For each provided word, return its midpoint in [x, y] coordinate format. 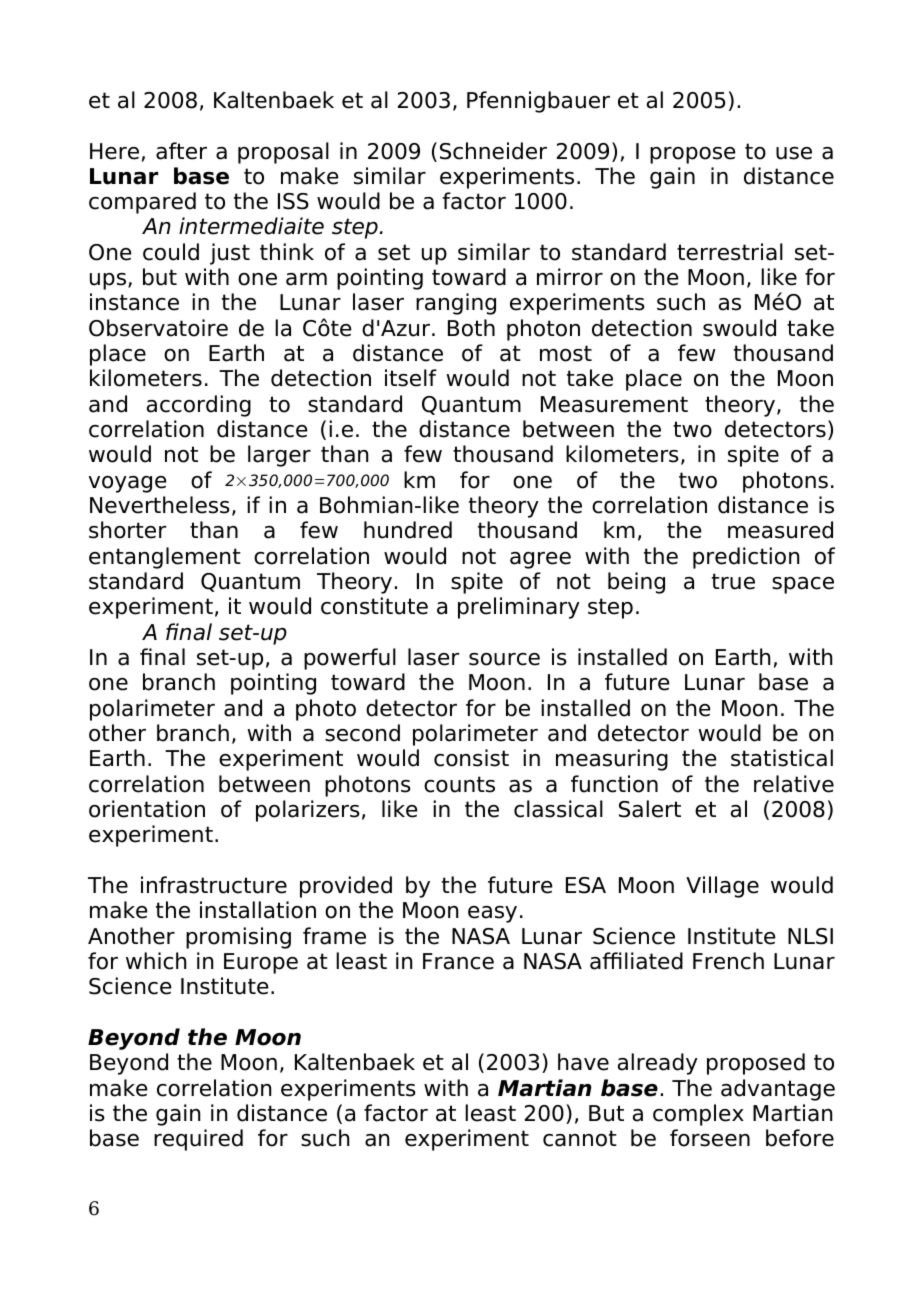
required [198, 1140]
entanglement [165, 558]
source [504, 659]
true [733, 581]
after [181, 151]
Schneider [493, 151]
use [794, 153]
